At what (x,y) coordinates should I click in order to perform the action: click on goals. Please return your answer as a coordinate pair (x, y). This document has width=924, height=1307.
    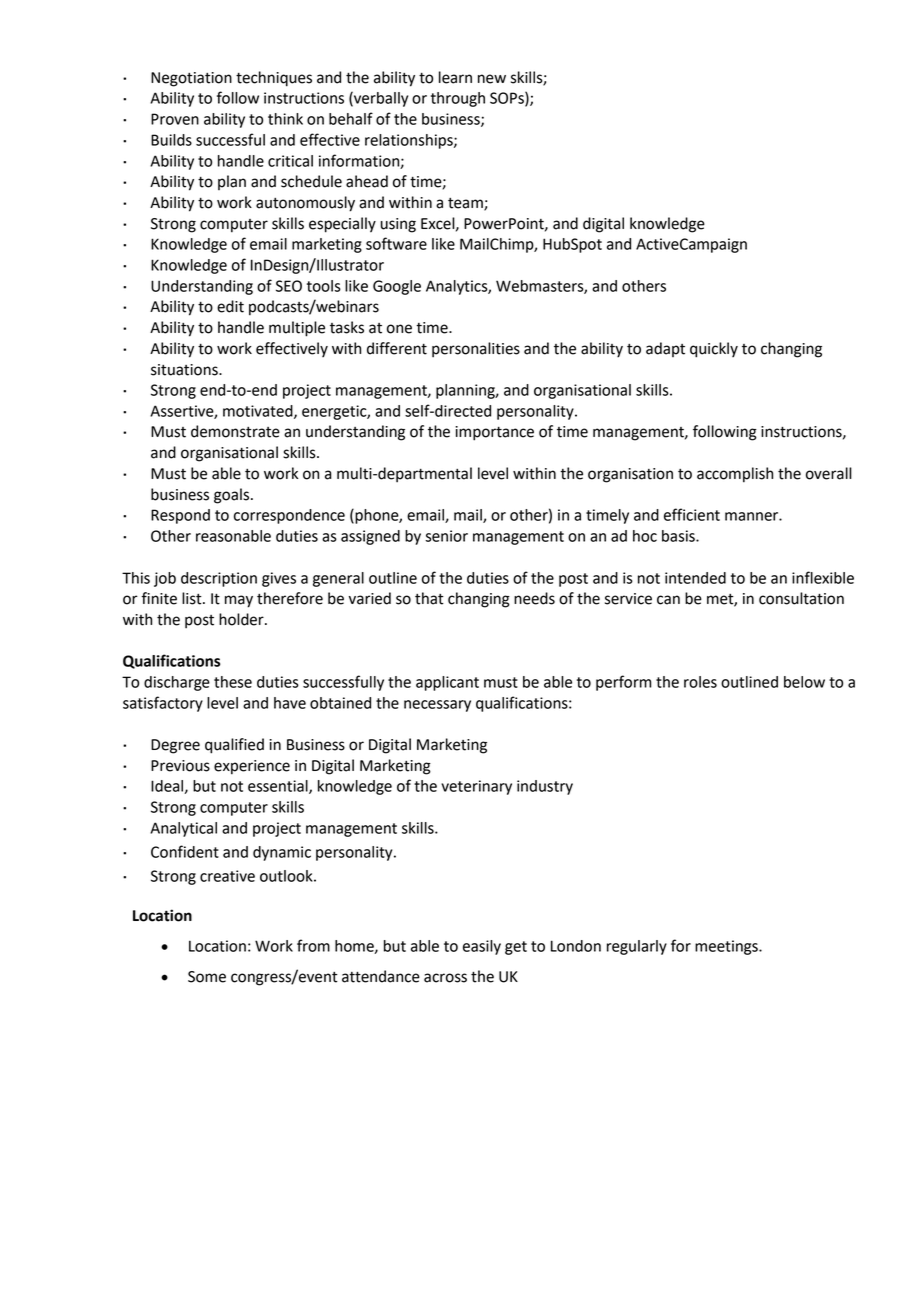
    Looking at the image, I should click on (231, 496).
